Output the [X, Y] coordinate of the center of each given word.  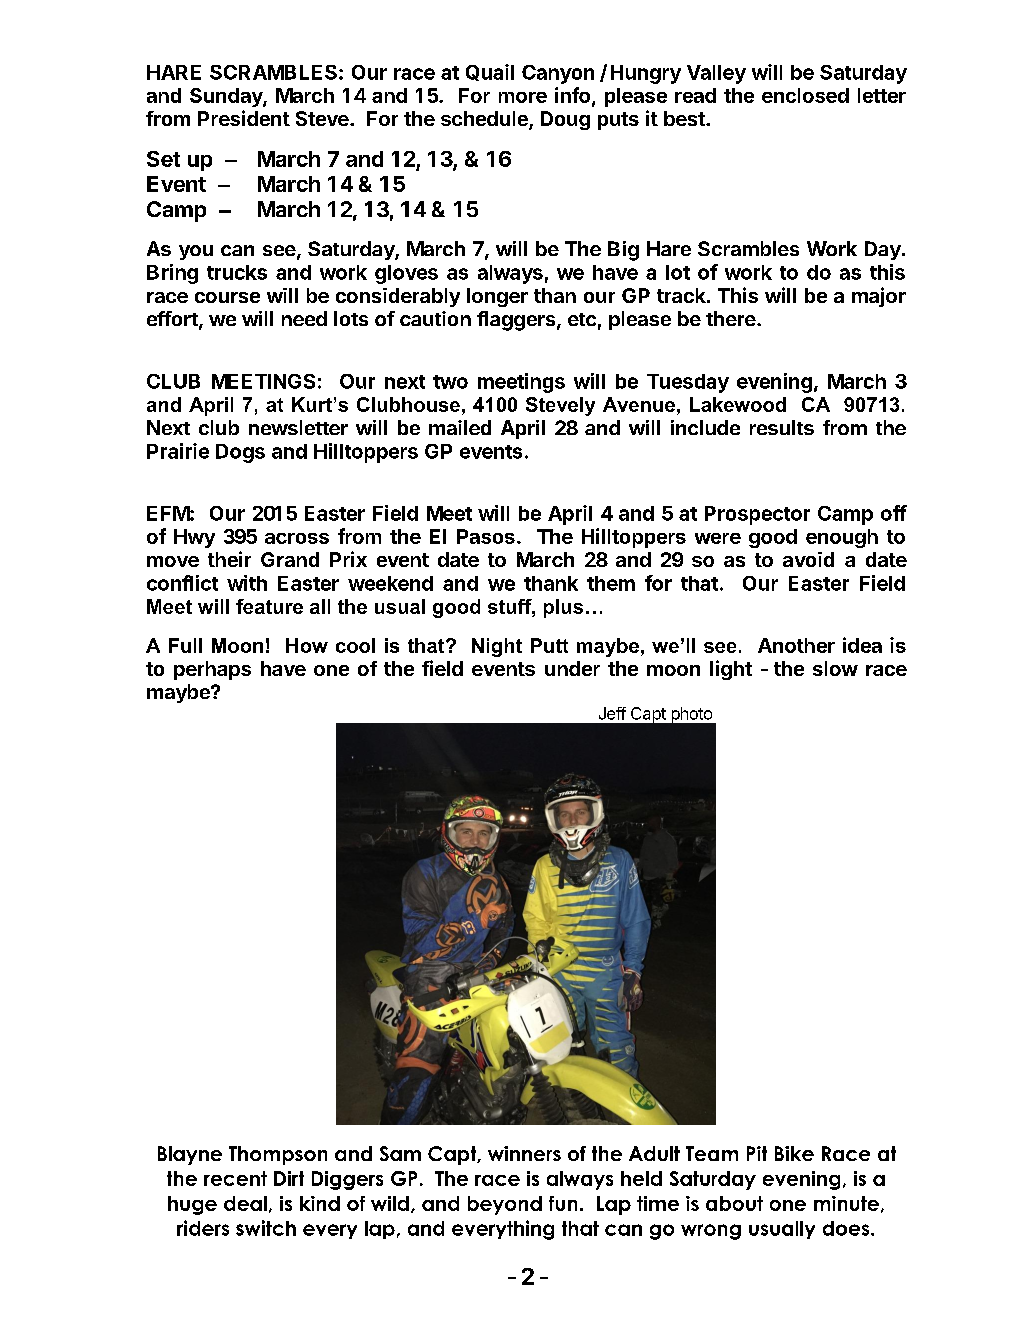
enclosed [805, 95]
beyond [505, 1205]
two [450, 382]
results [782, 427]
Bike [794, 1153]
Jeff [612, 713]
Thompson [278, 1155]
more [523, 97]
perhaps [212, 670]
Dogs [240, 453]
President [244, 118]
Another [796, 645]
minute [846, 1203]
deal [245, 1203]
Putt [549, 645]
